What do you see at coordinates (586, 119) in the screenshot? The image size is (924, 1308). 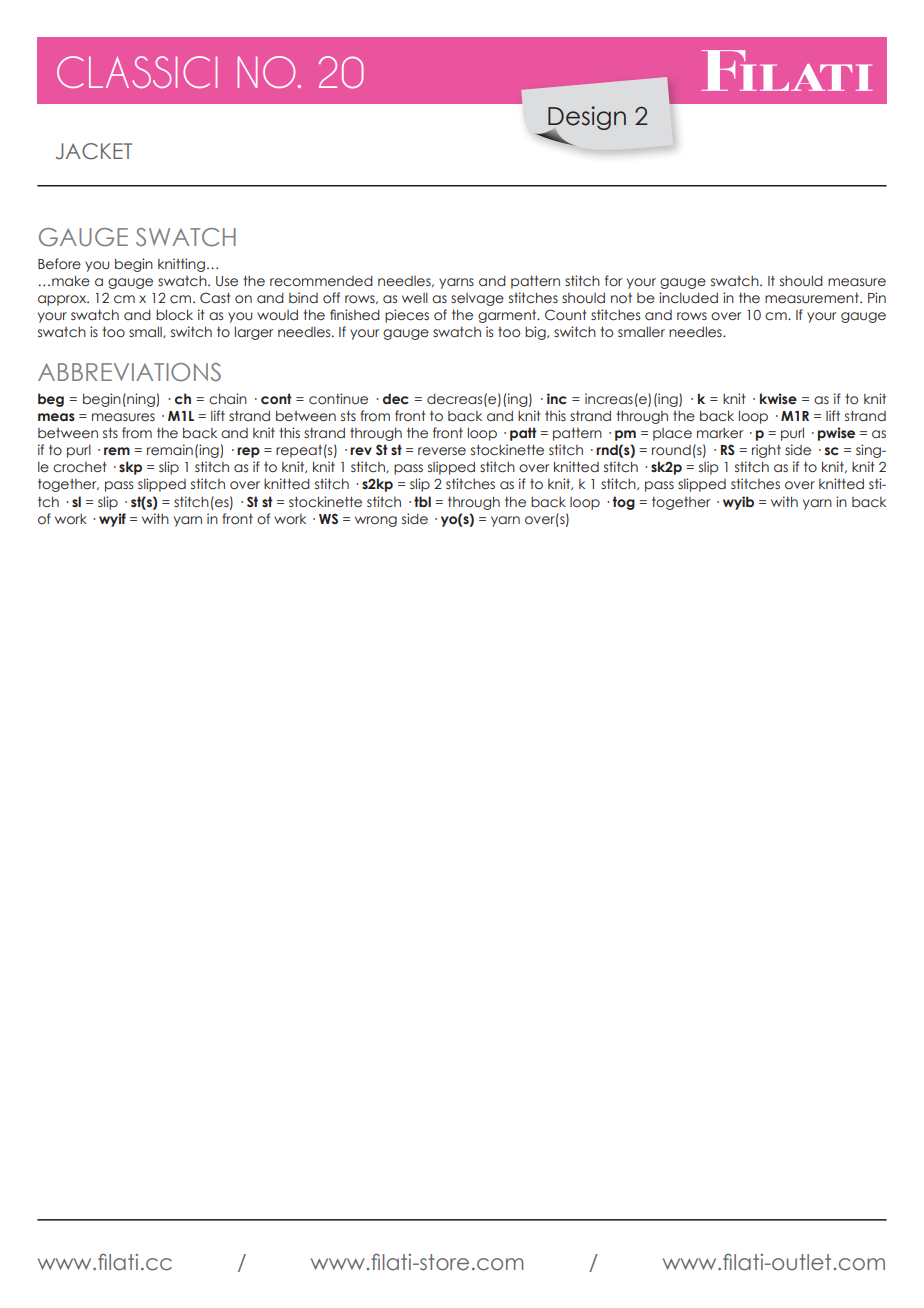 I see `Design` at bounding box center [586, 119].
